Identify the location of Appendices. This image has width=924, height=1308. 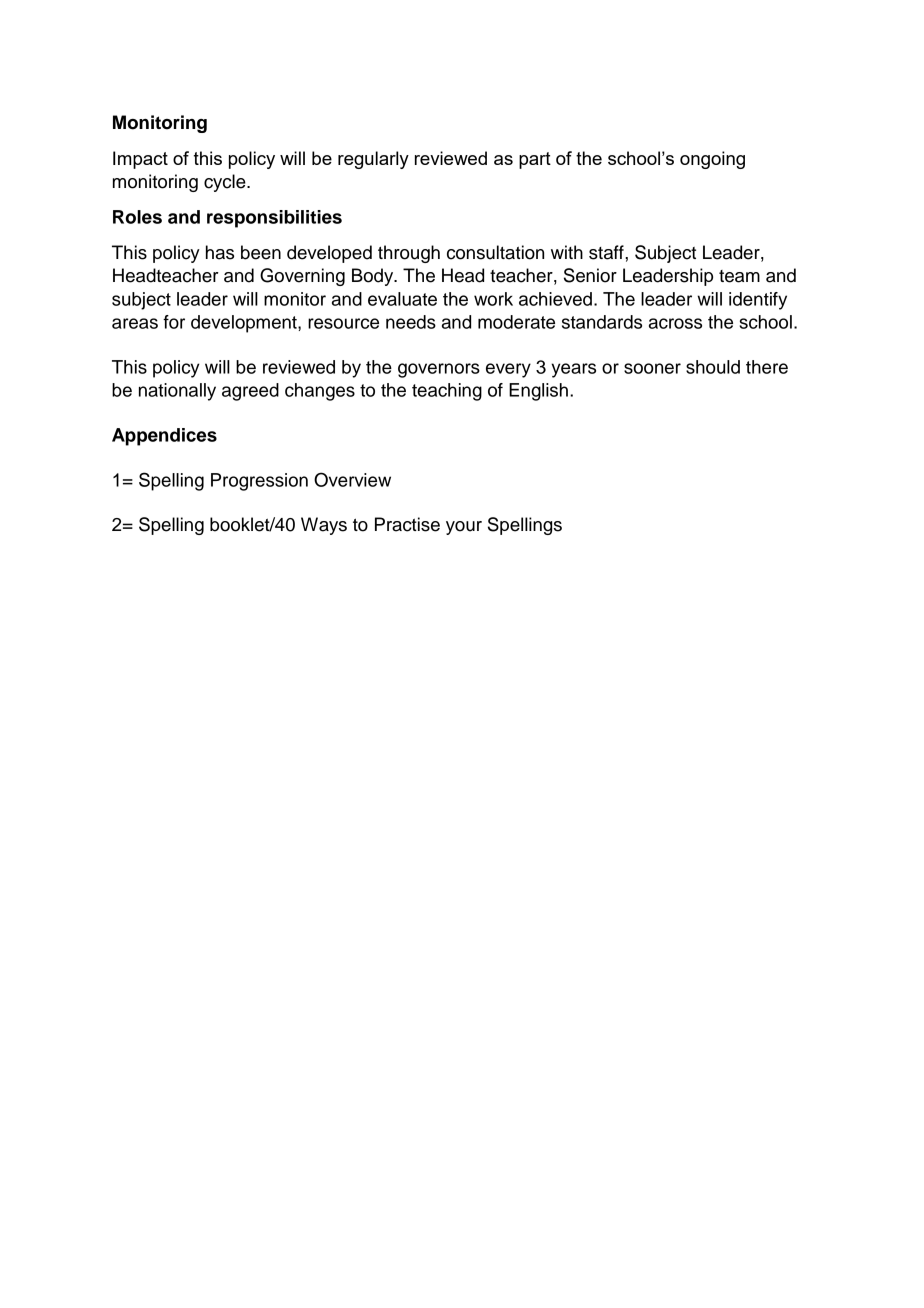
(164, 437).
